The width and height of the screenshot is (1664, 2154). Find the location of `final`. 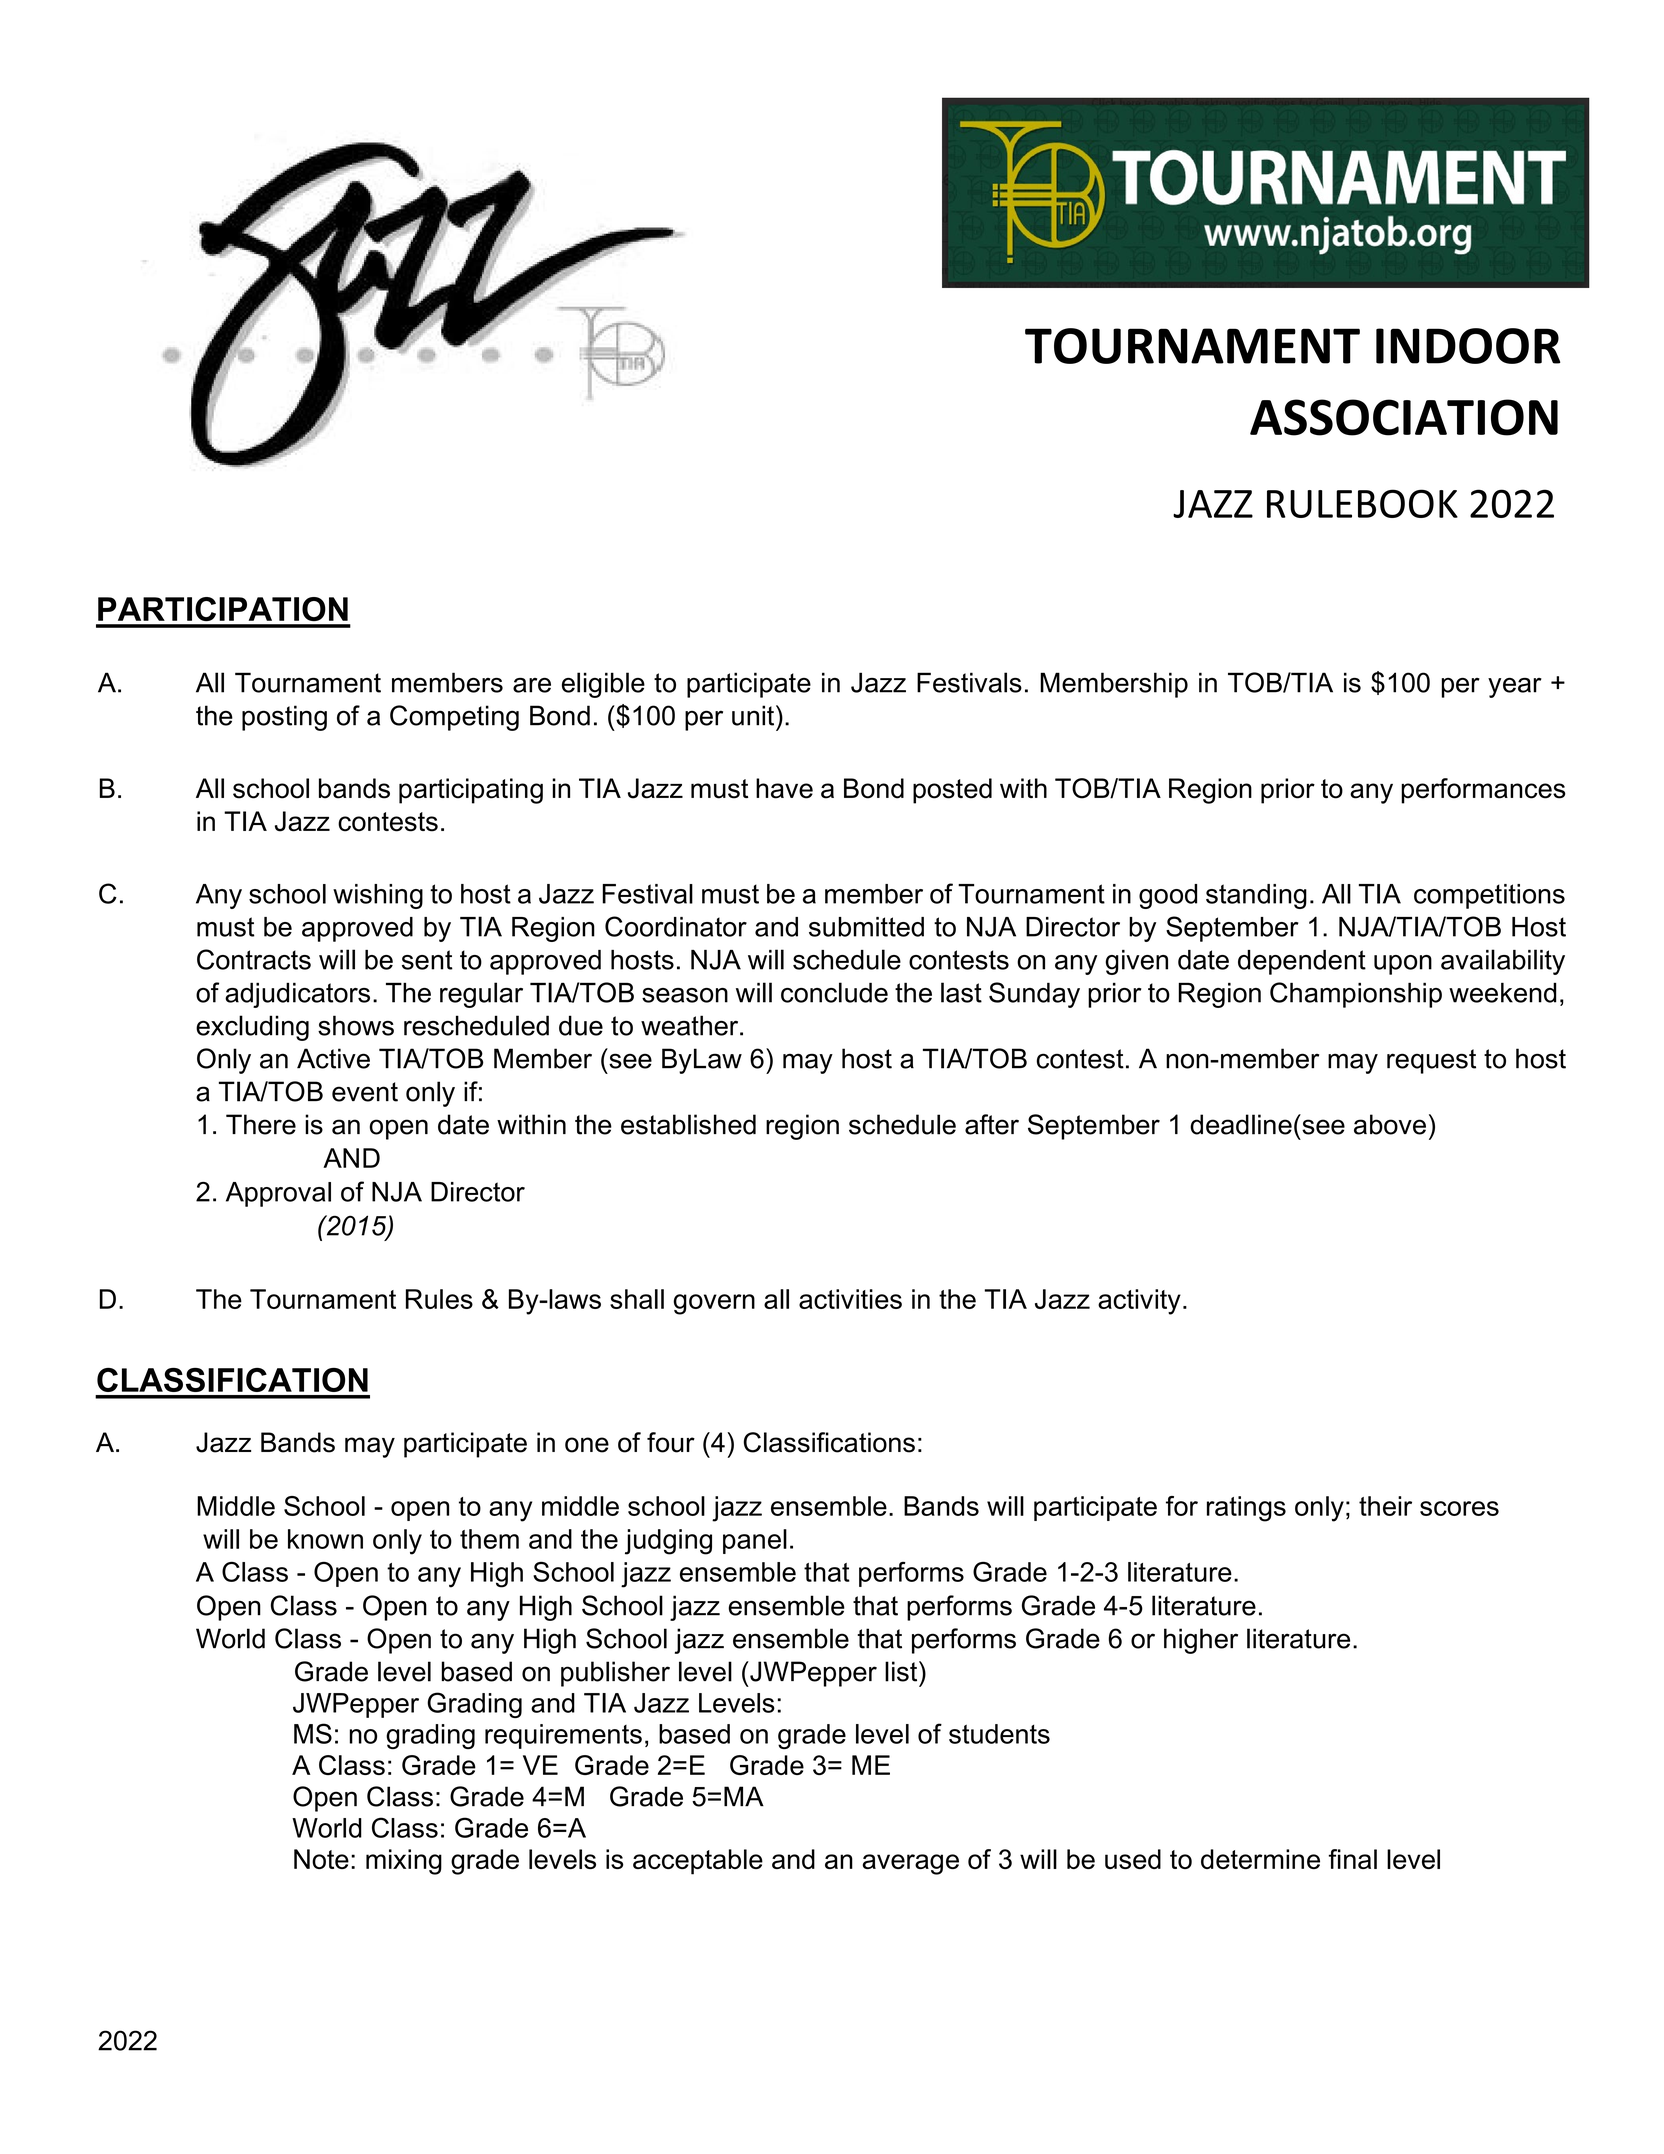

final is located at coordinates (1353, 1859).
